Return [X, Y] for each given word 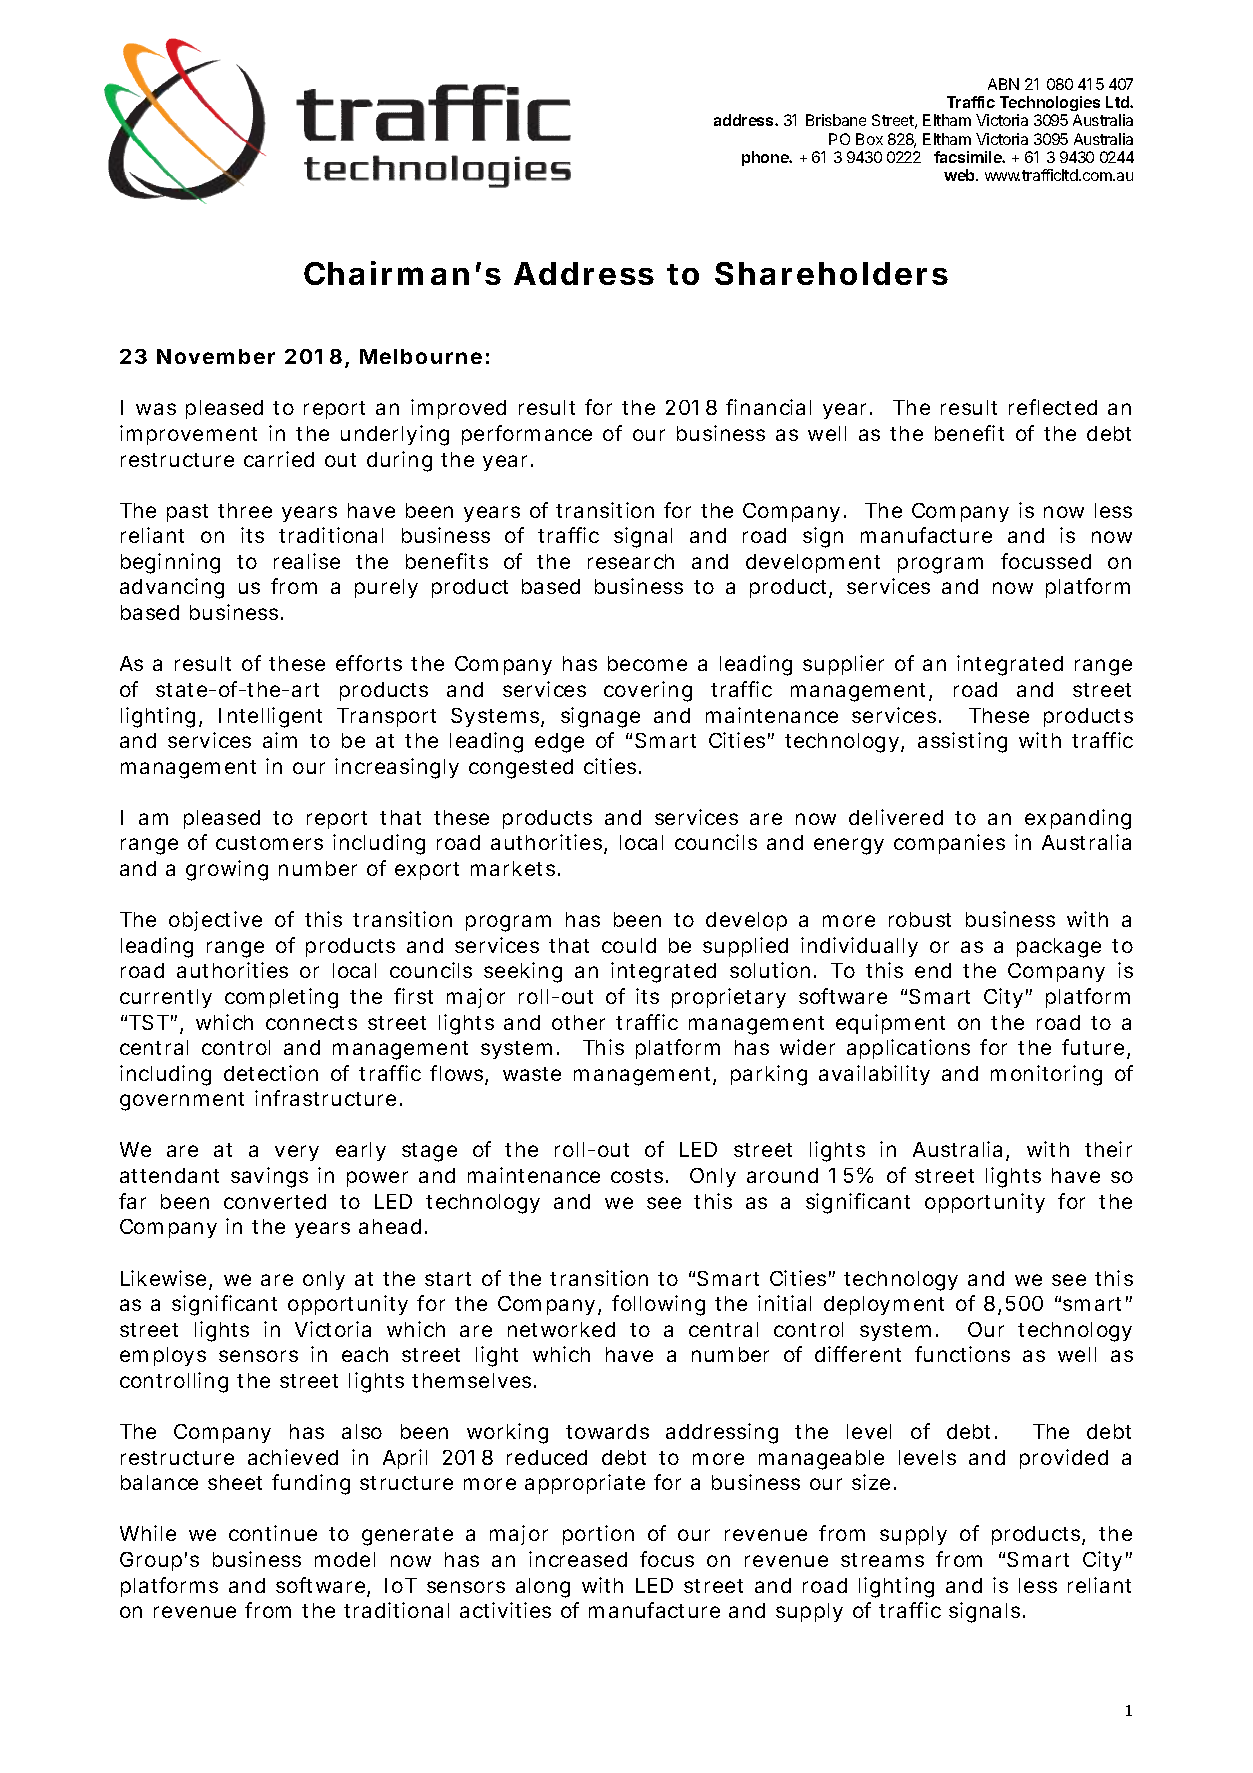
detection [271, 1073]
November [216, 356]
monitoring [1046, 1075]
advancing [172, 588]
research [631, 561]
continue [273, 1533]
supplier [843, 665]
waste [532, 1074]
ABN [1003, 84]
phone [766, 158]
